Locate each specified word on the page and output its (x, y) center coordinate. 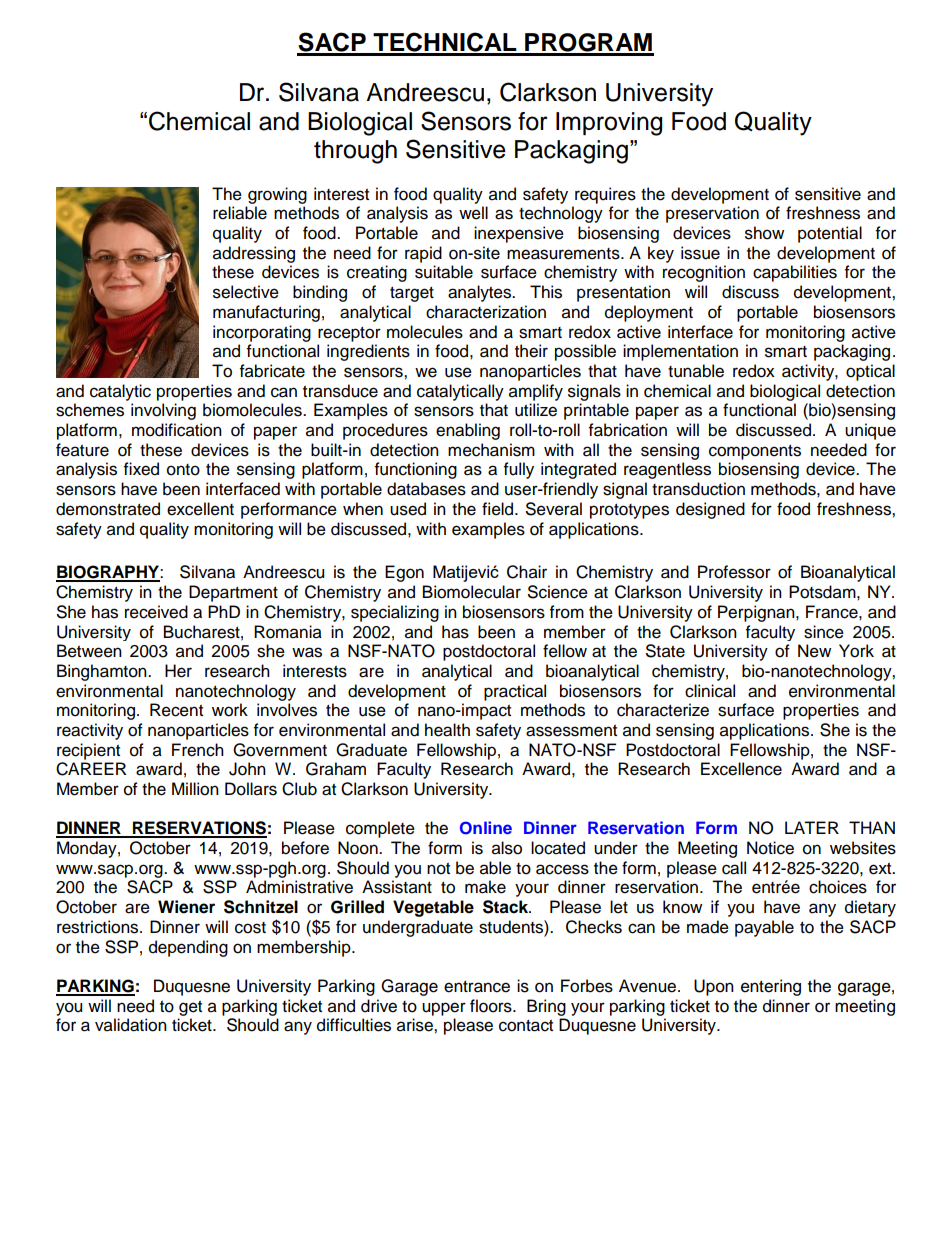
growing (277, 195)
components (755, 452)
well (473, 213)
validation (131, 1025)
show (764, 233)
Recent (176, 710)
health (447, 730)
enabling (468, 431)
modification (177, 430)
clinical (710, 691)
